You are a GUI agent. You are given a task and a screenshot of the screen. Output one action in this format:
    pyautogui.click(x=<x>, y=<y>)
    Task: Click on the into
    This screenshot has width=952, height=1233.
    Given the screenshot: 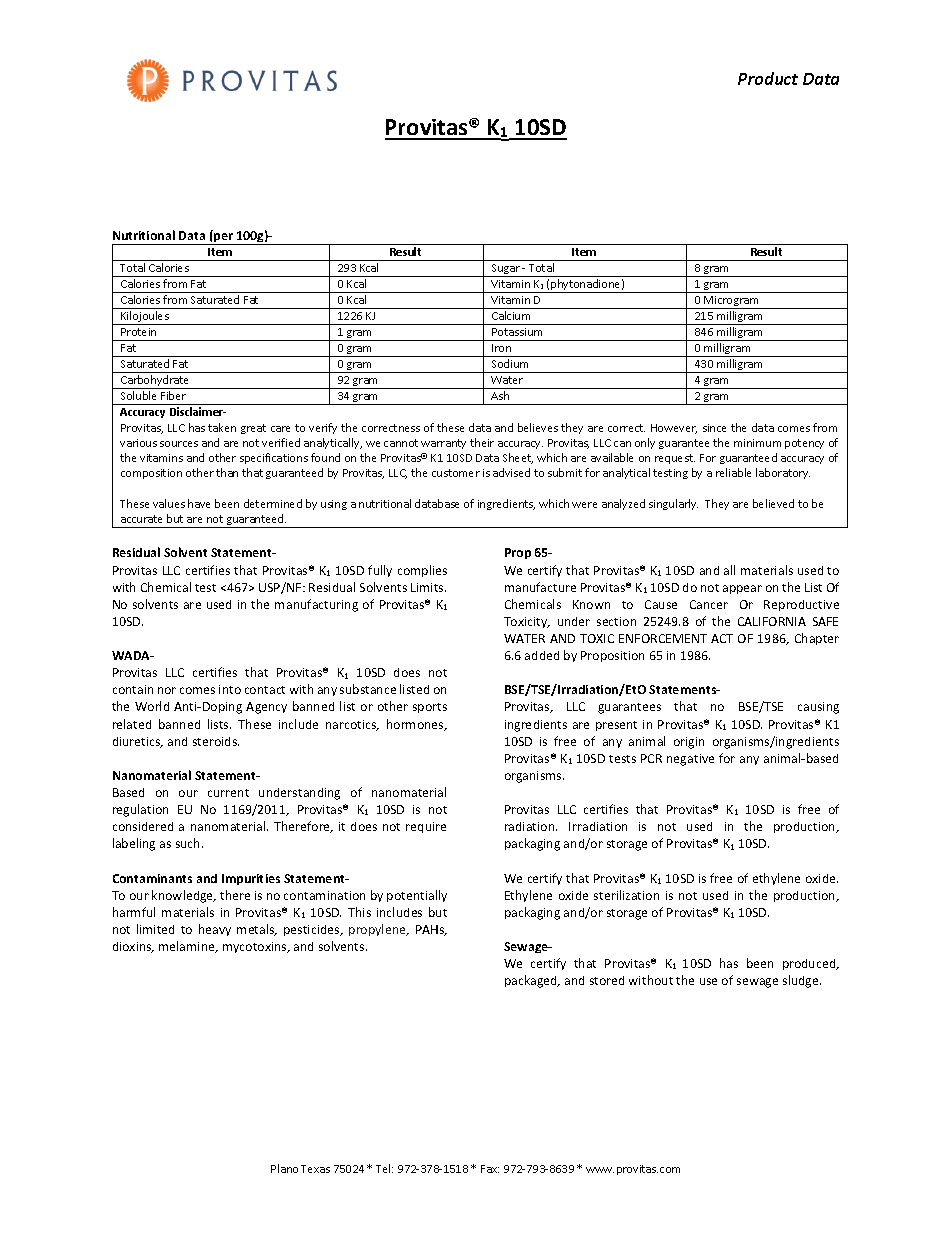 What is the action you would take?
    pyautogui.click(x=230, y=689)
